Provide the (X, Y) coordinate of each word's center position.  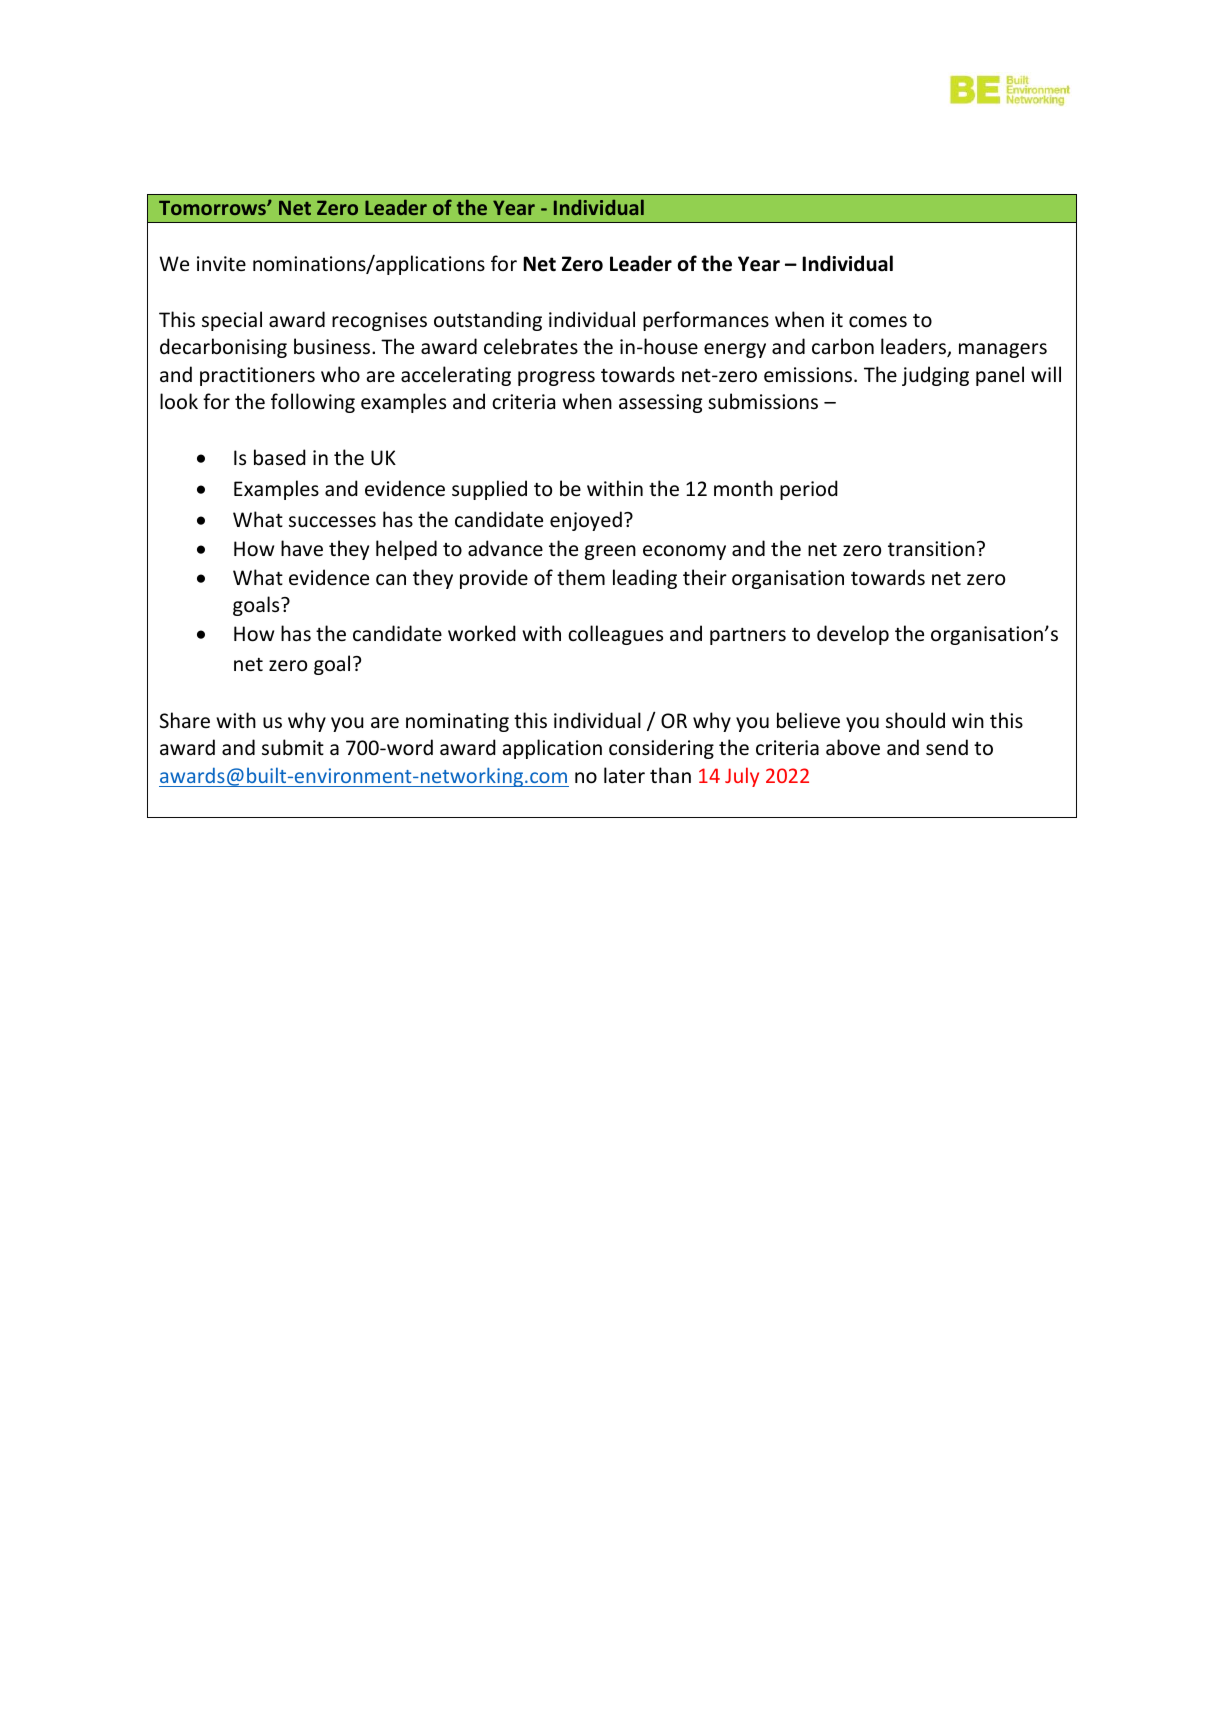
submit (293, 747)
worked (482, 633)
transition (931, 549)
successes (332, 522)
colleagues (615, 635)
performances (706, 321)
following (313, 403)
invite (221, 264)
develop (853, 635)
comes (878, 322)
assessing (660, 403)
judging (935, 376)
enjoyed (586, 521)
